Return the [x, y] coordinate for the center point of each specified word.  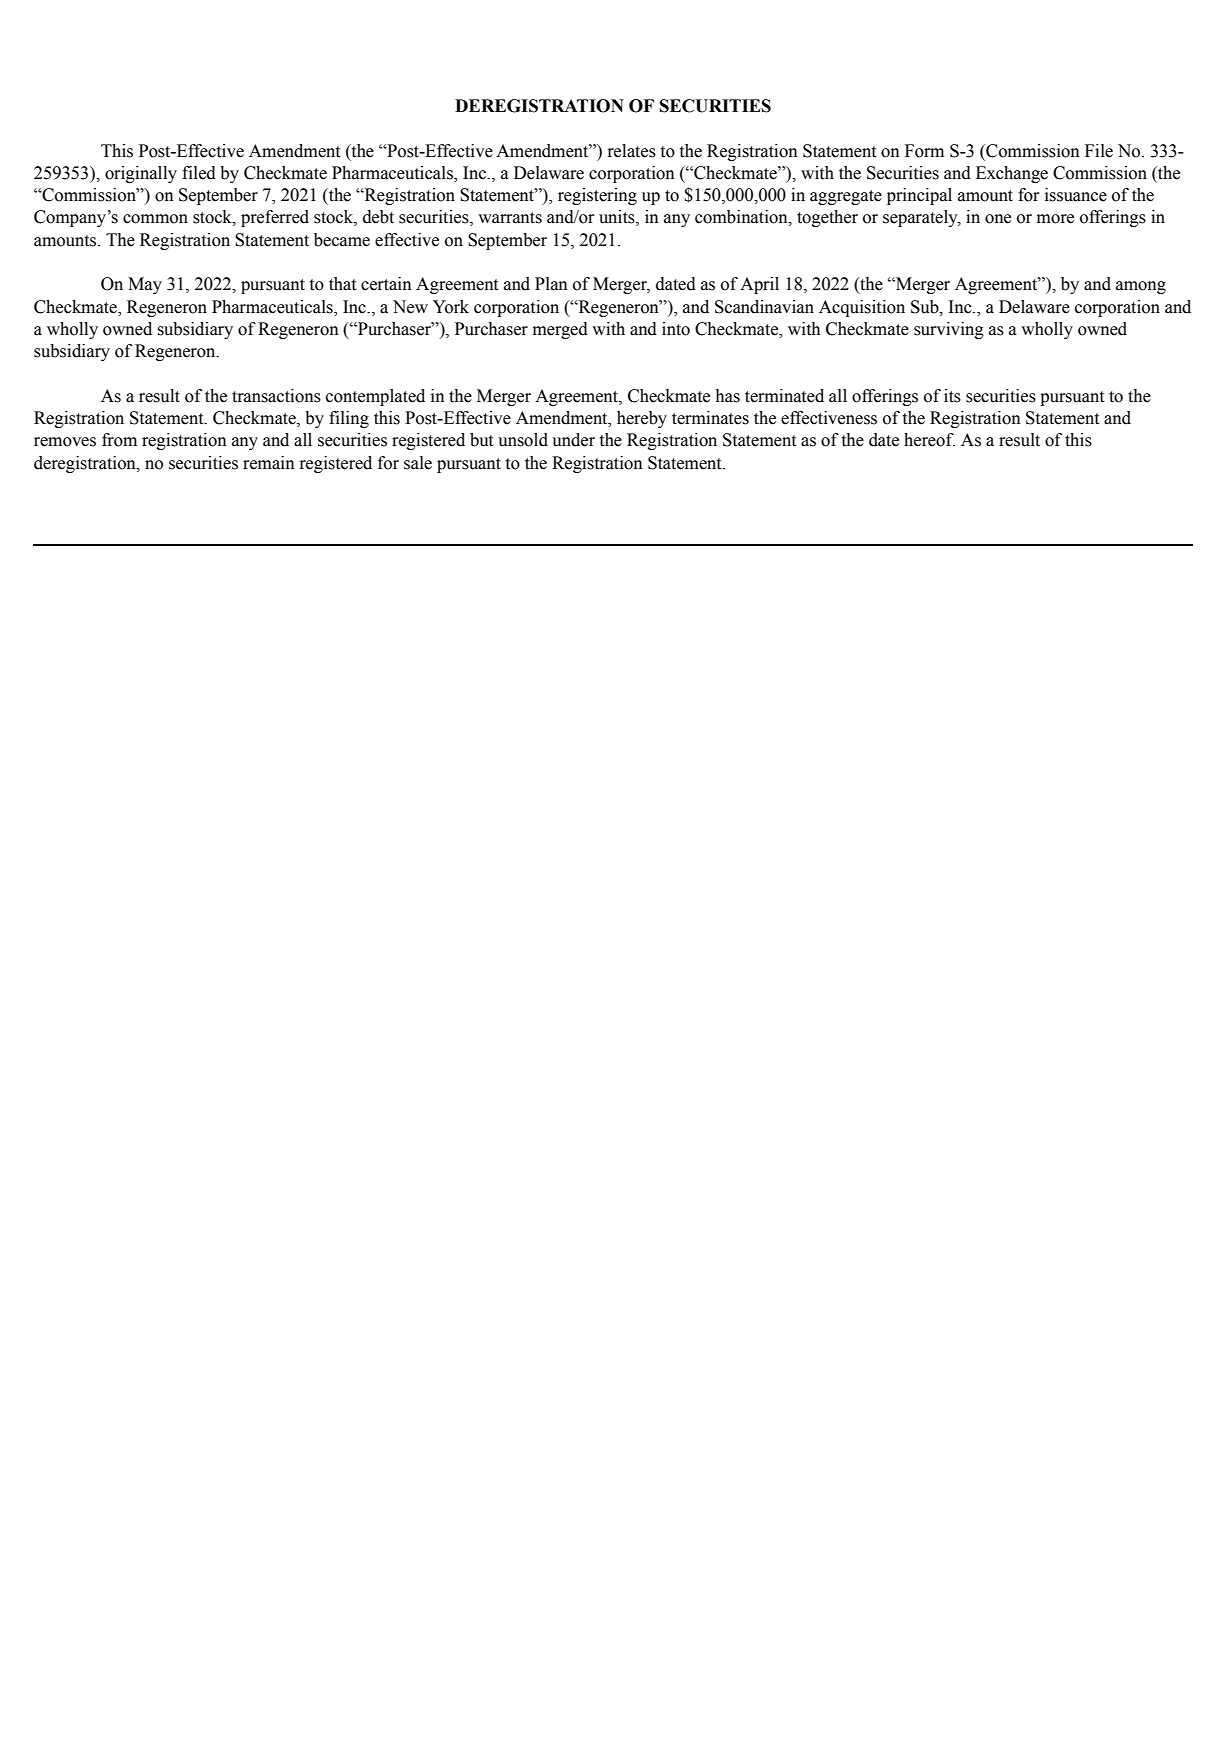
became [342, 240]
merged [560, 330]
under [573, 440]
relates [631, 151]
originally [141, 174]
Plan [551, 284]
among [1141, 287]
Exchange [1012, 174]
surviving [949, 330]
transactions [276, 396]
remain [269, 463]
